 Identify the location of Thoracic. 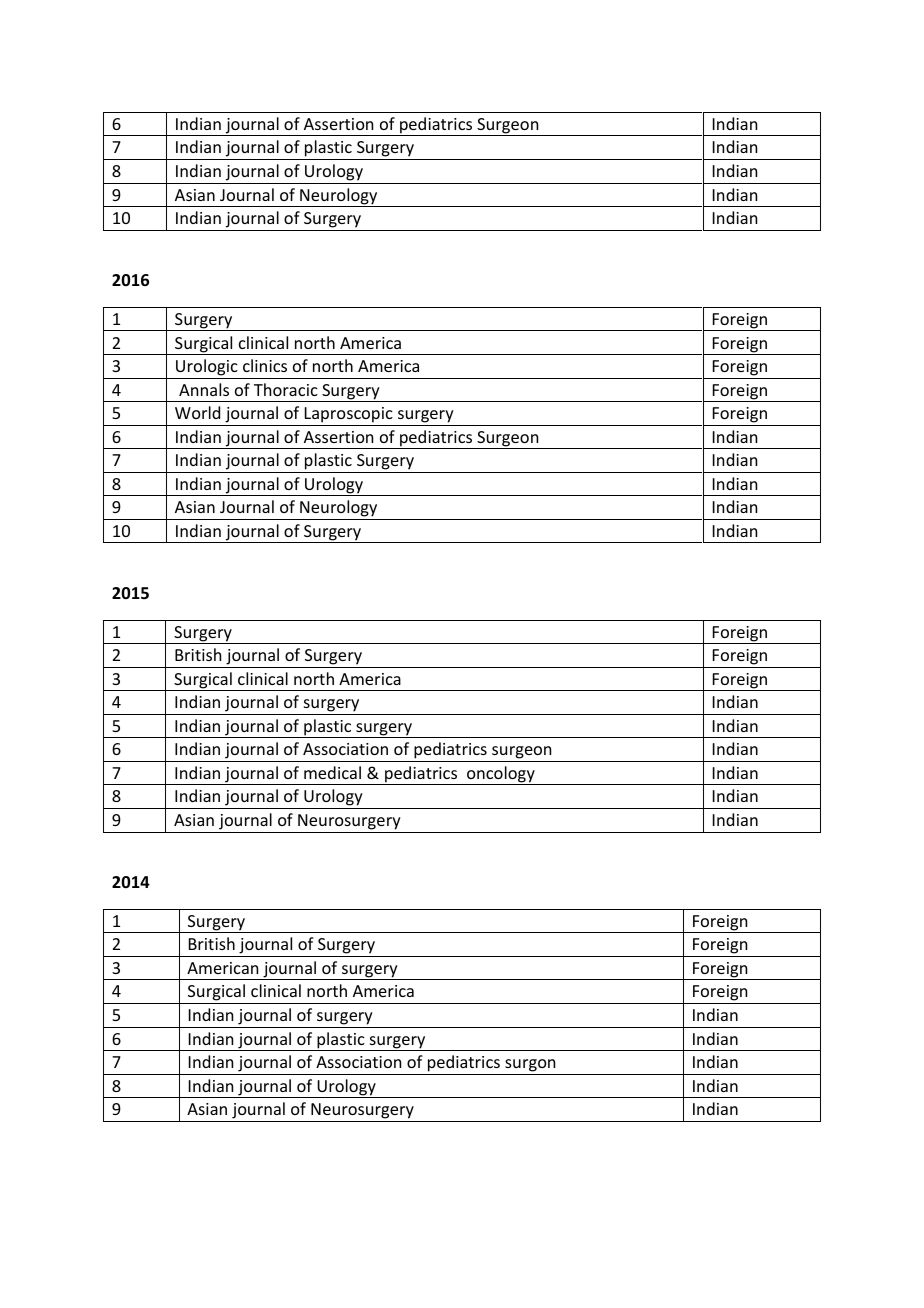
(286, 389).
